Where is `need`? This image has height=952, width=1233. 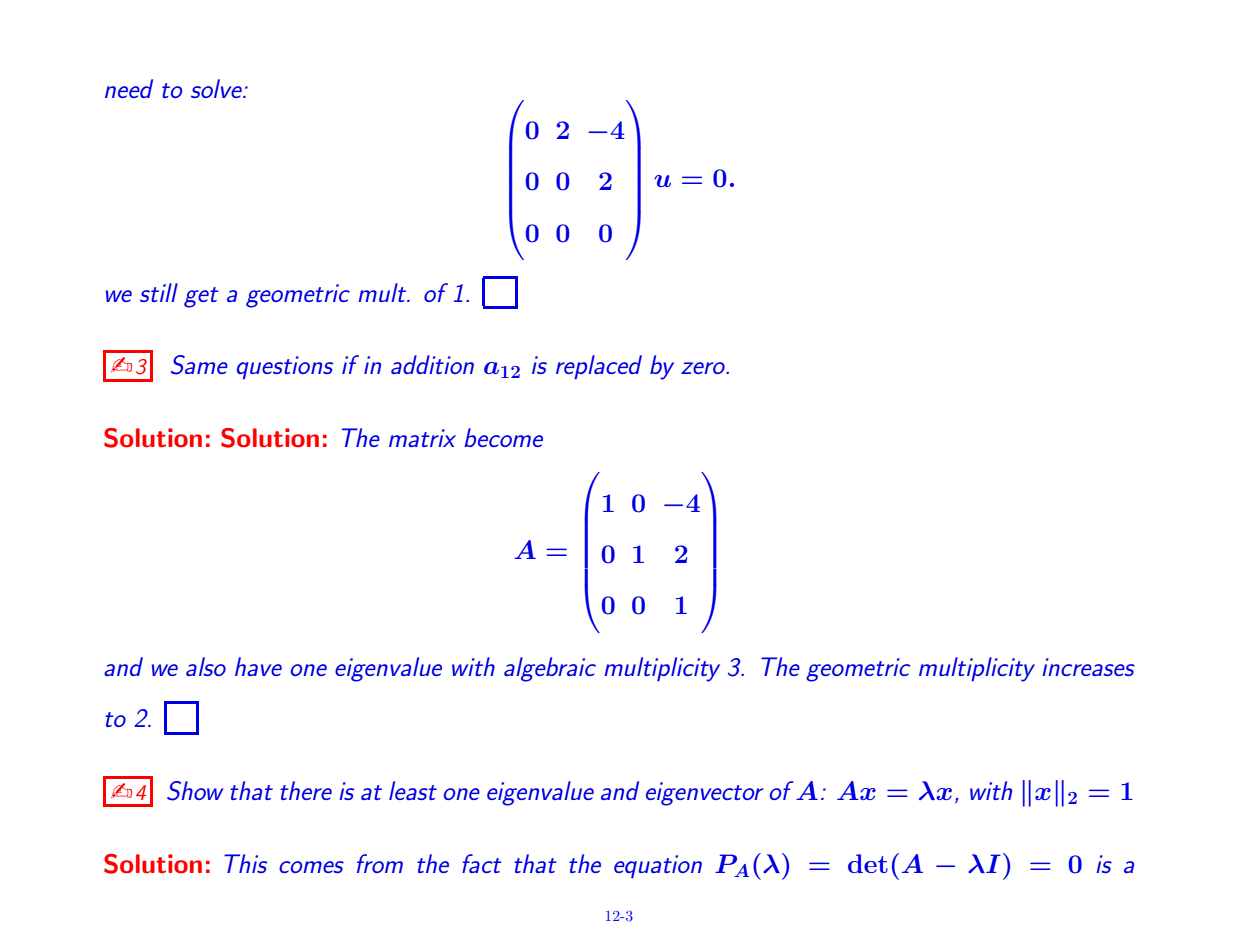 need is located at coordinates (129, 88).
